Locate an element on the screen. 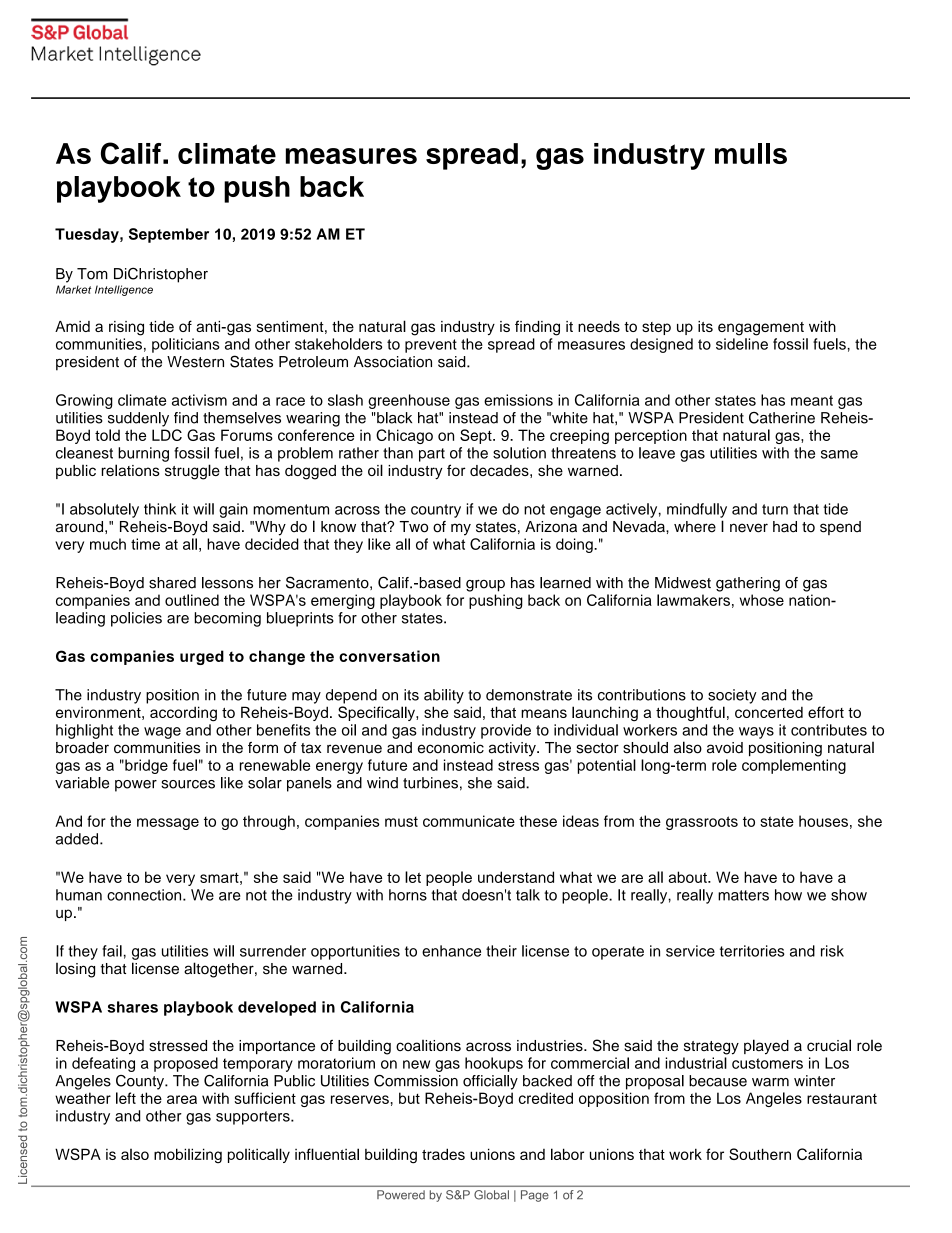 The image size is (952, 1233). Catherine is located at coordinates (782, 418).
